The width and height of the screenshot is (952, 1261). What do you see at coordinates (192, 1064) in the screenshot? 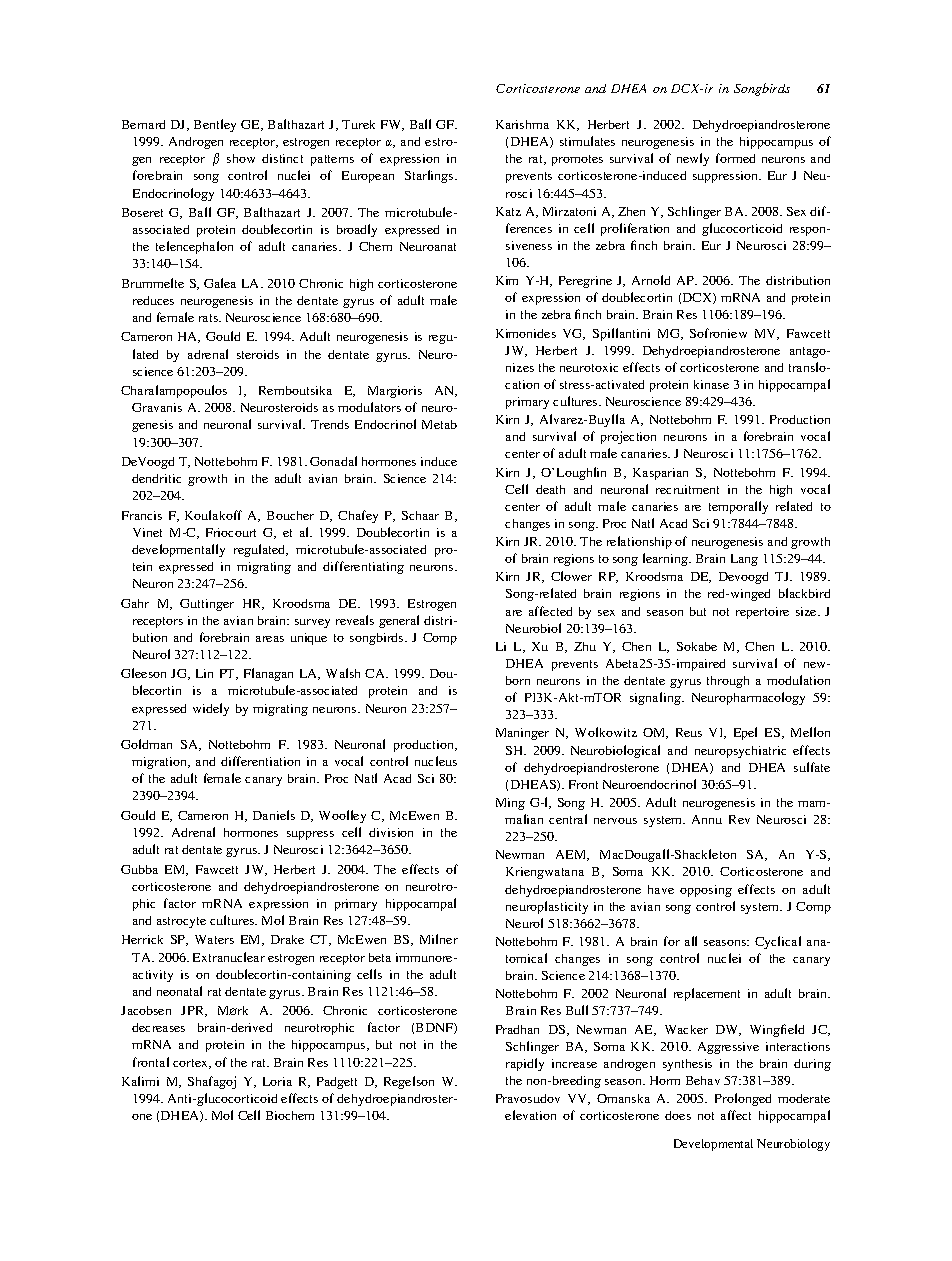
I see `cortex` at bounding box center [192, 1064].
